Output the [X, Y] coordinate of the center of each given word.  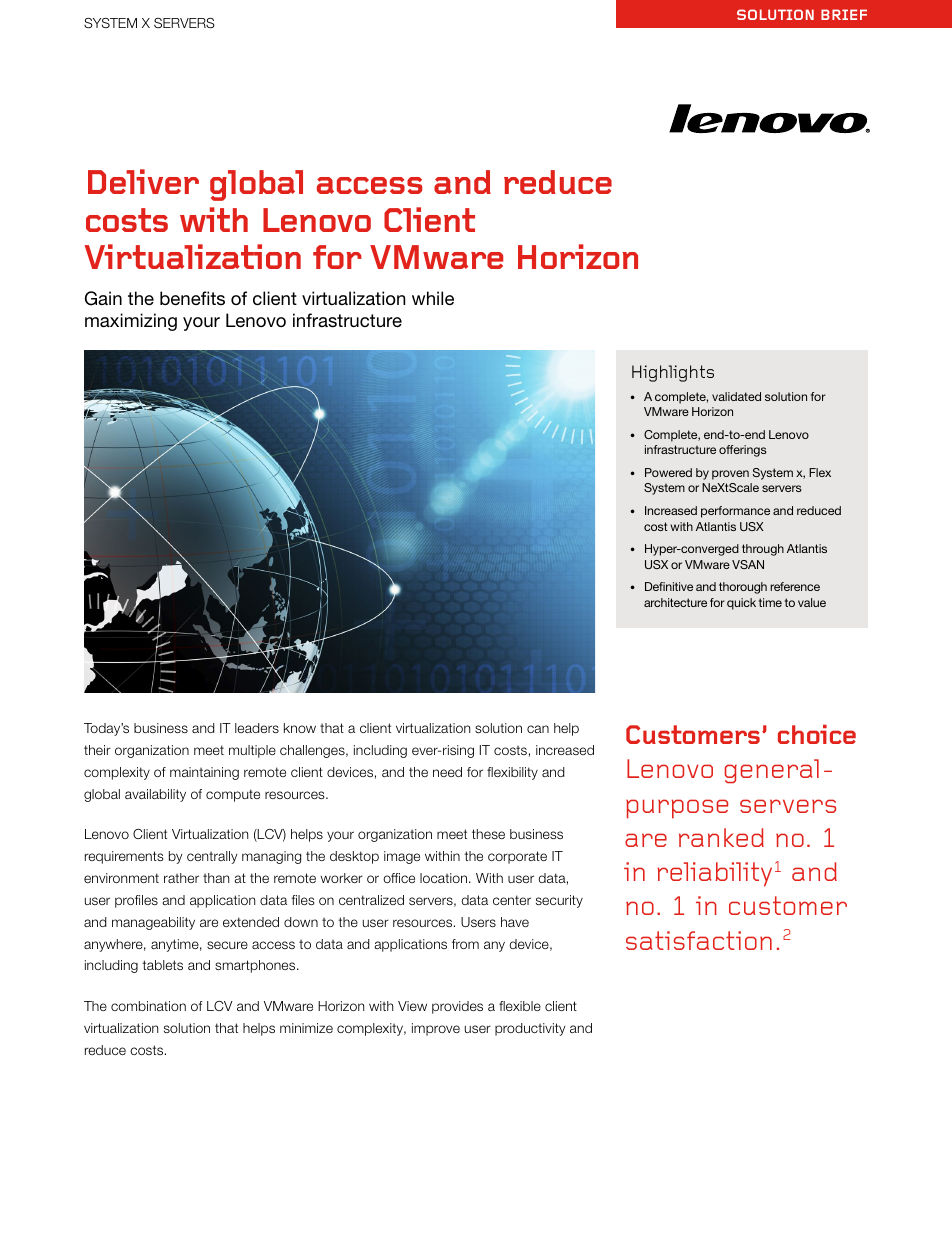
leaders [257, 728]
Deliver [143, 181]
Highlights [673, 373]
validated [736, 396]
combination [148, 1006]
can [538, 729]
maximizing [131, 322]
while [433, 298]
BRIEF [844, 14]
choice [817, 734]
